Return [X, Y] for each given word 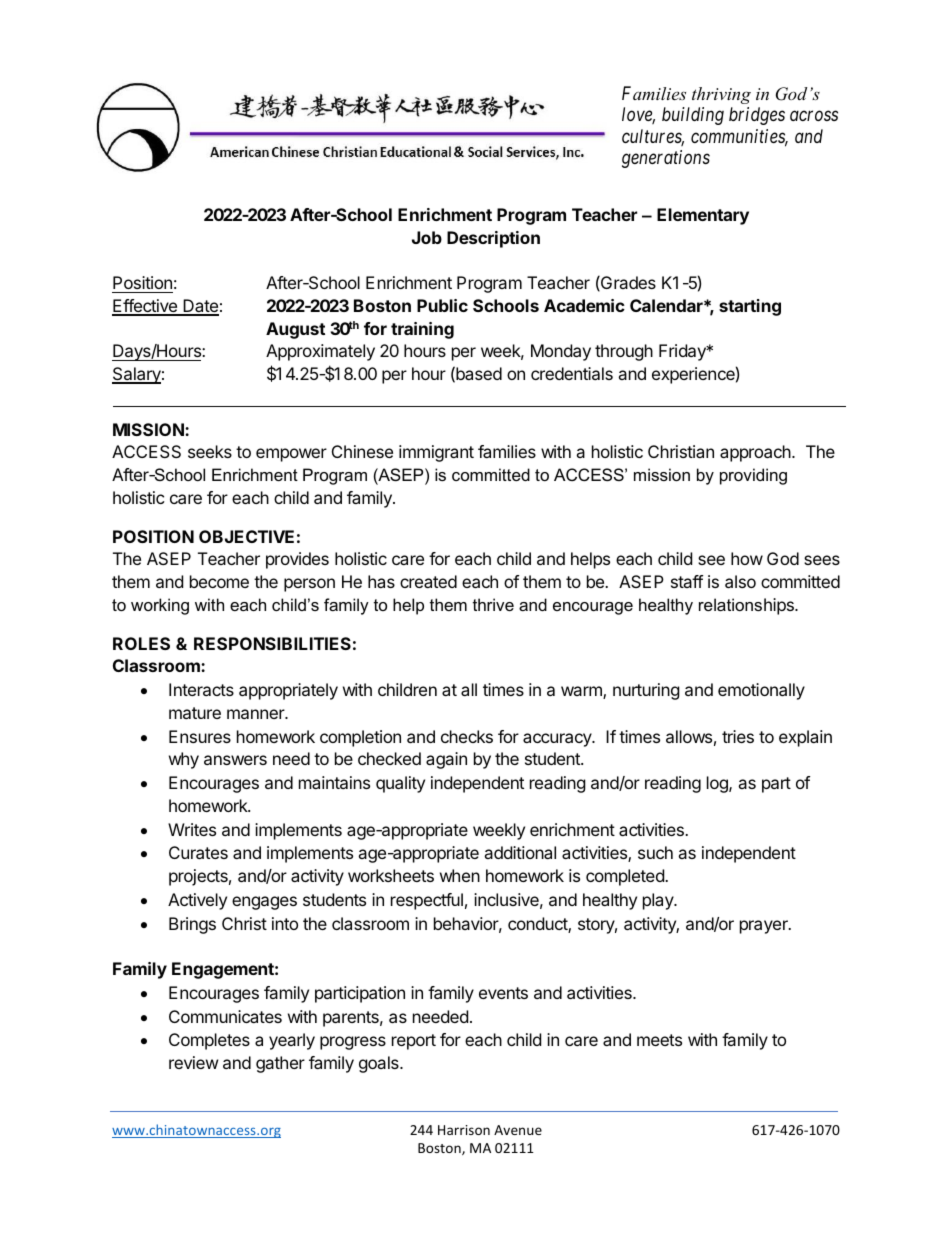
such [655, 852]
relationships [747, 606]
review [194, 1062]
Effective [146, 307]
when [460, 875]
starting [750, 307]
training [422, 330]
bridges [757, 116]
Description [493, 239]
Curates [198, 852]
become [219, 581]
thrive [493, 604]
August [295, 330]
